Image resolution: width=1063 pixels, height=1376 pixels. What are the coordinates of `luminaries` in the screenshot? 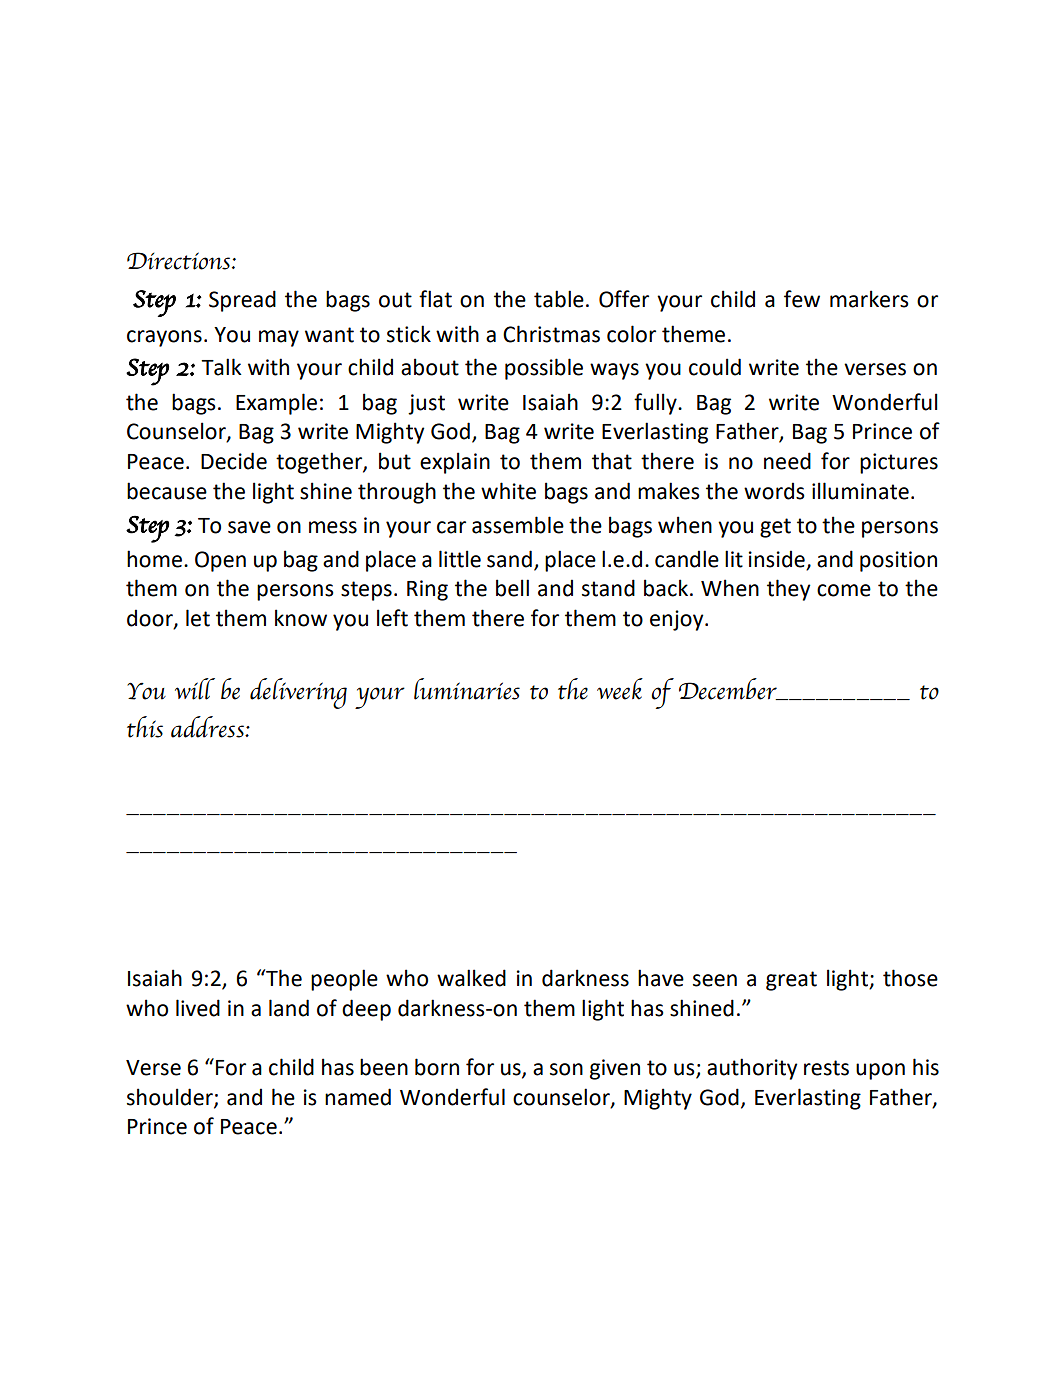 It's located at (467, 689).
